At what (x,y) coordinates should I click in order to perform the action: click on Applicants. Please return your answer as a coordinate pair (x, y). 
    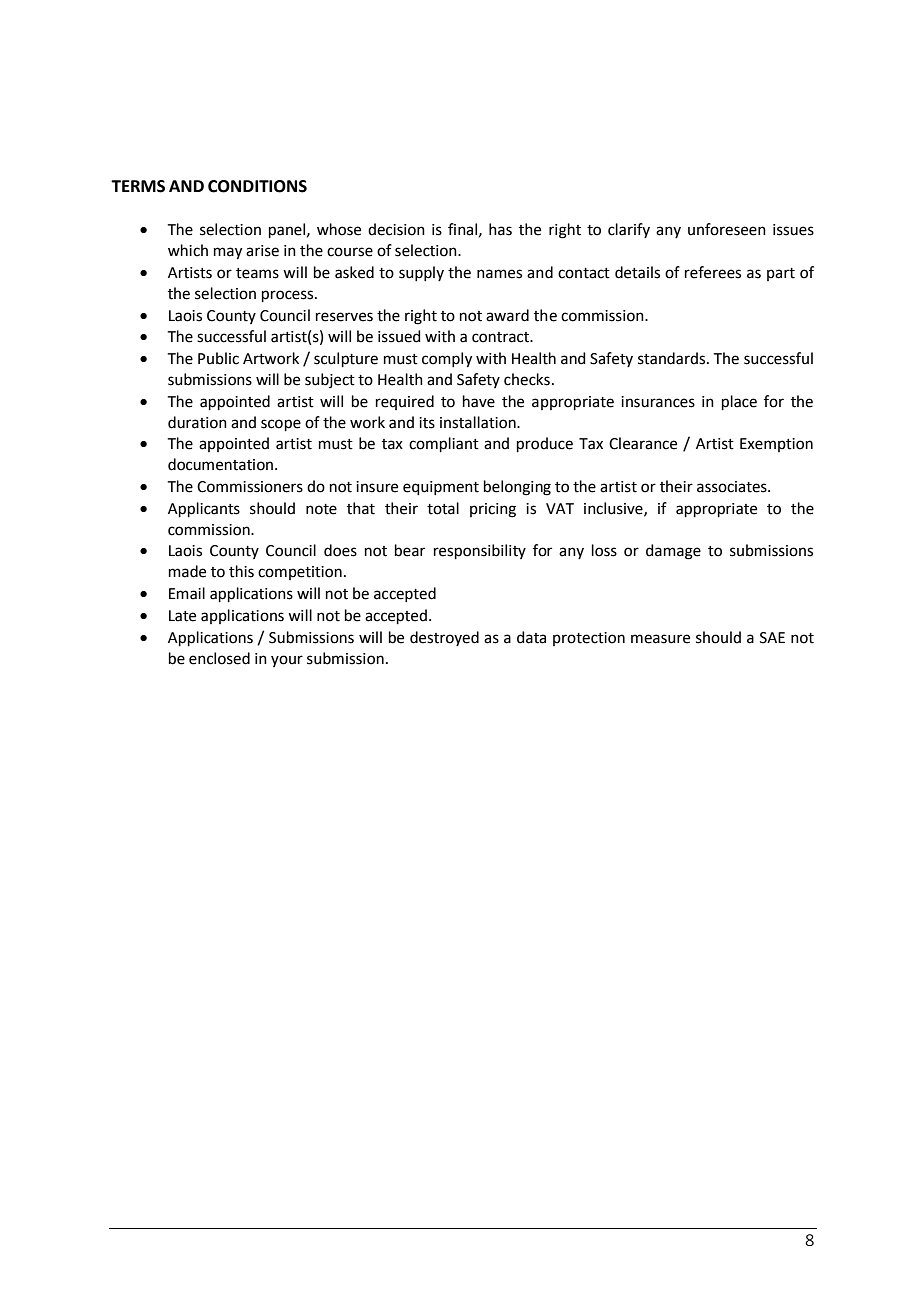
    Looking at the image, I should click on (204, 509).
